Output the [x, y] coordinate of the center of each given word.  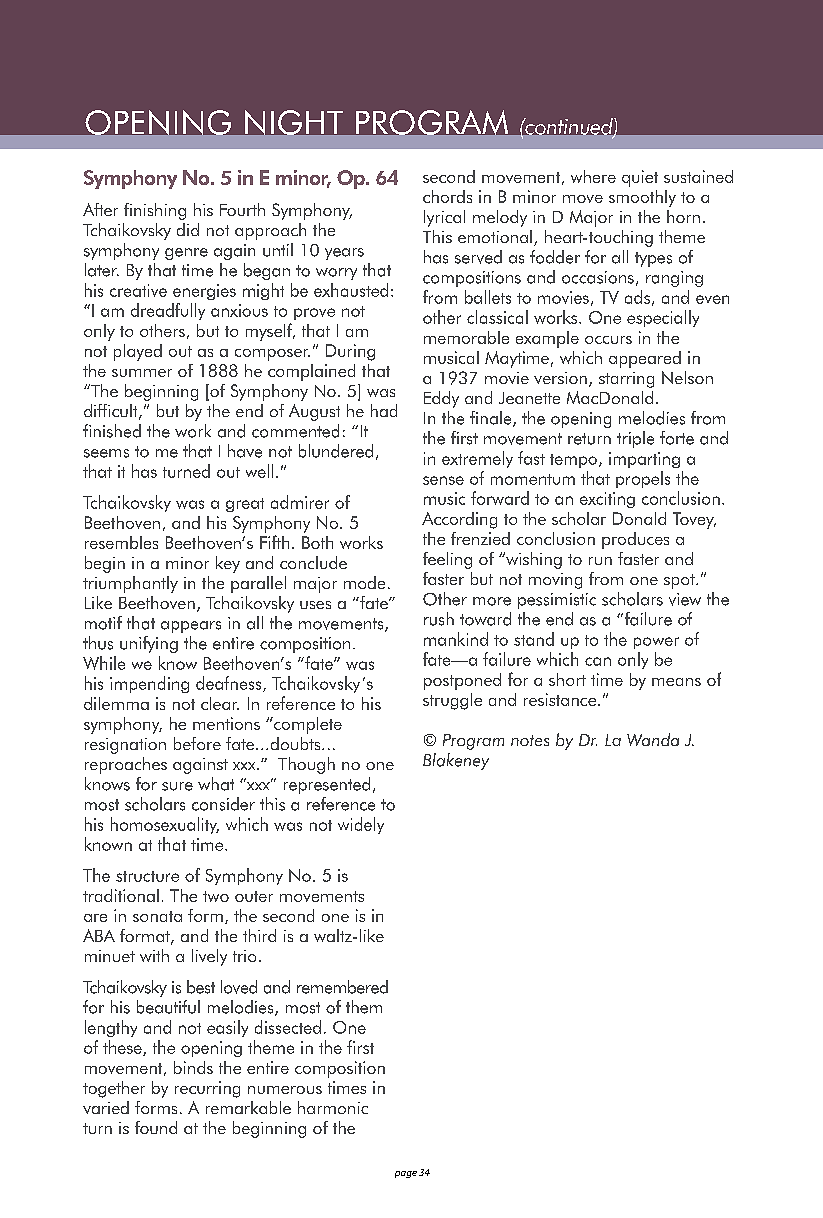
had [384, 410]
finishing [155, 211]
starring [626, 380]
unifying [149, 644]
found [156, 1127]
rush [439, 619]
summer [142, 373]
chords [447, 196]
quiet [640, 178]
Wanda [653, 739]
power [656, 643]
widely [361, 825]
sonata [157, 916]
